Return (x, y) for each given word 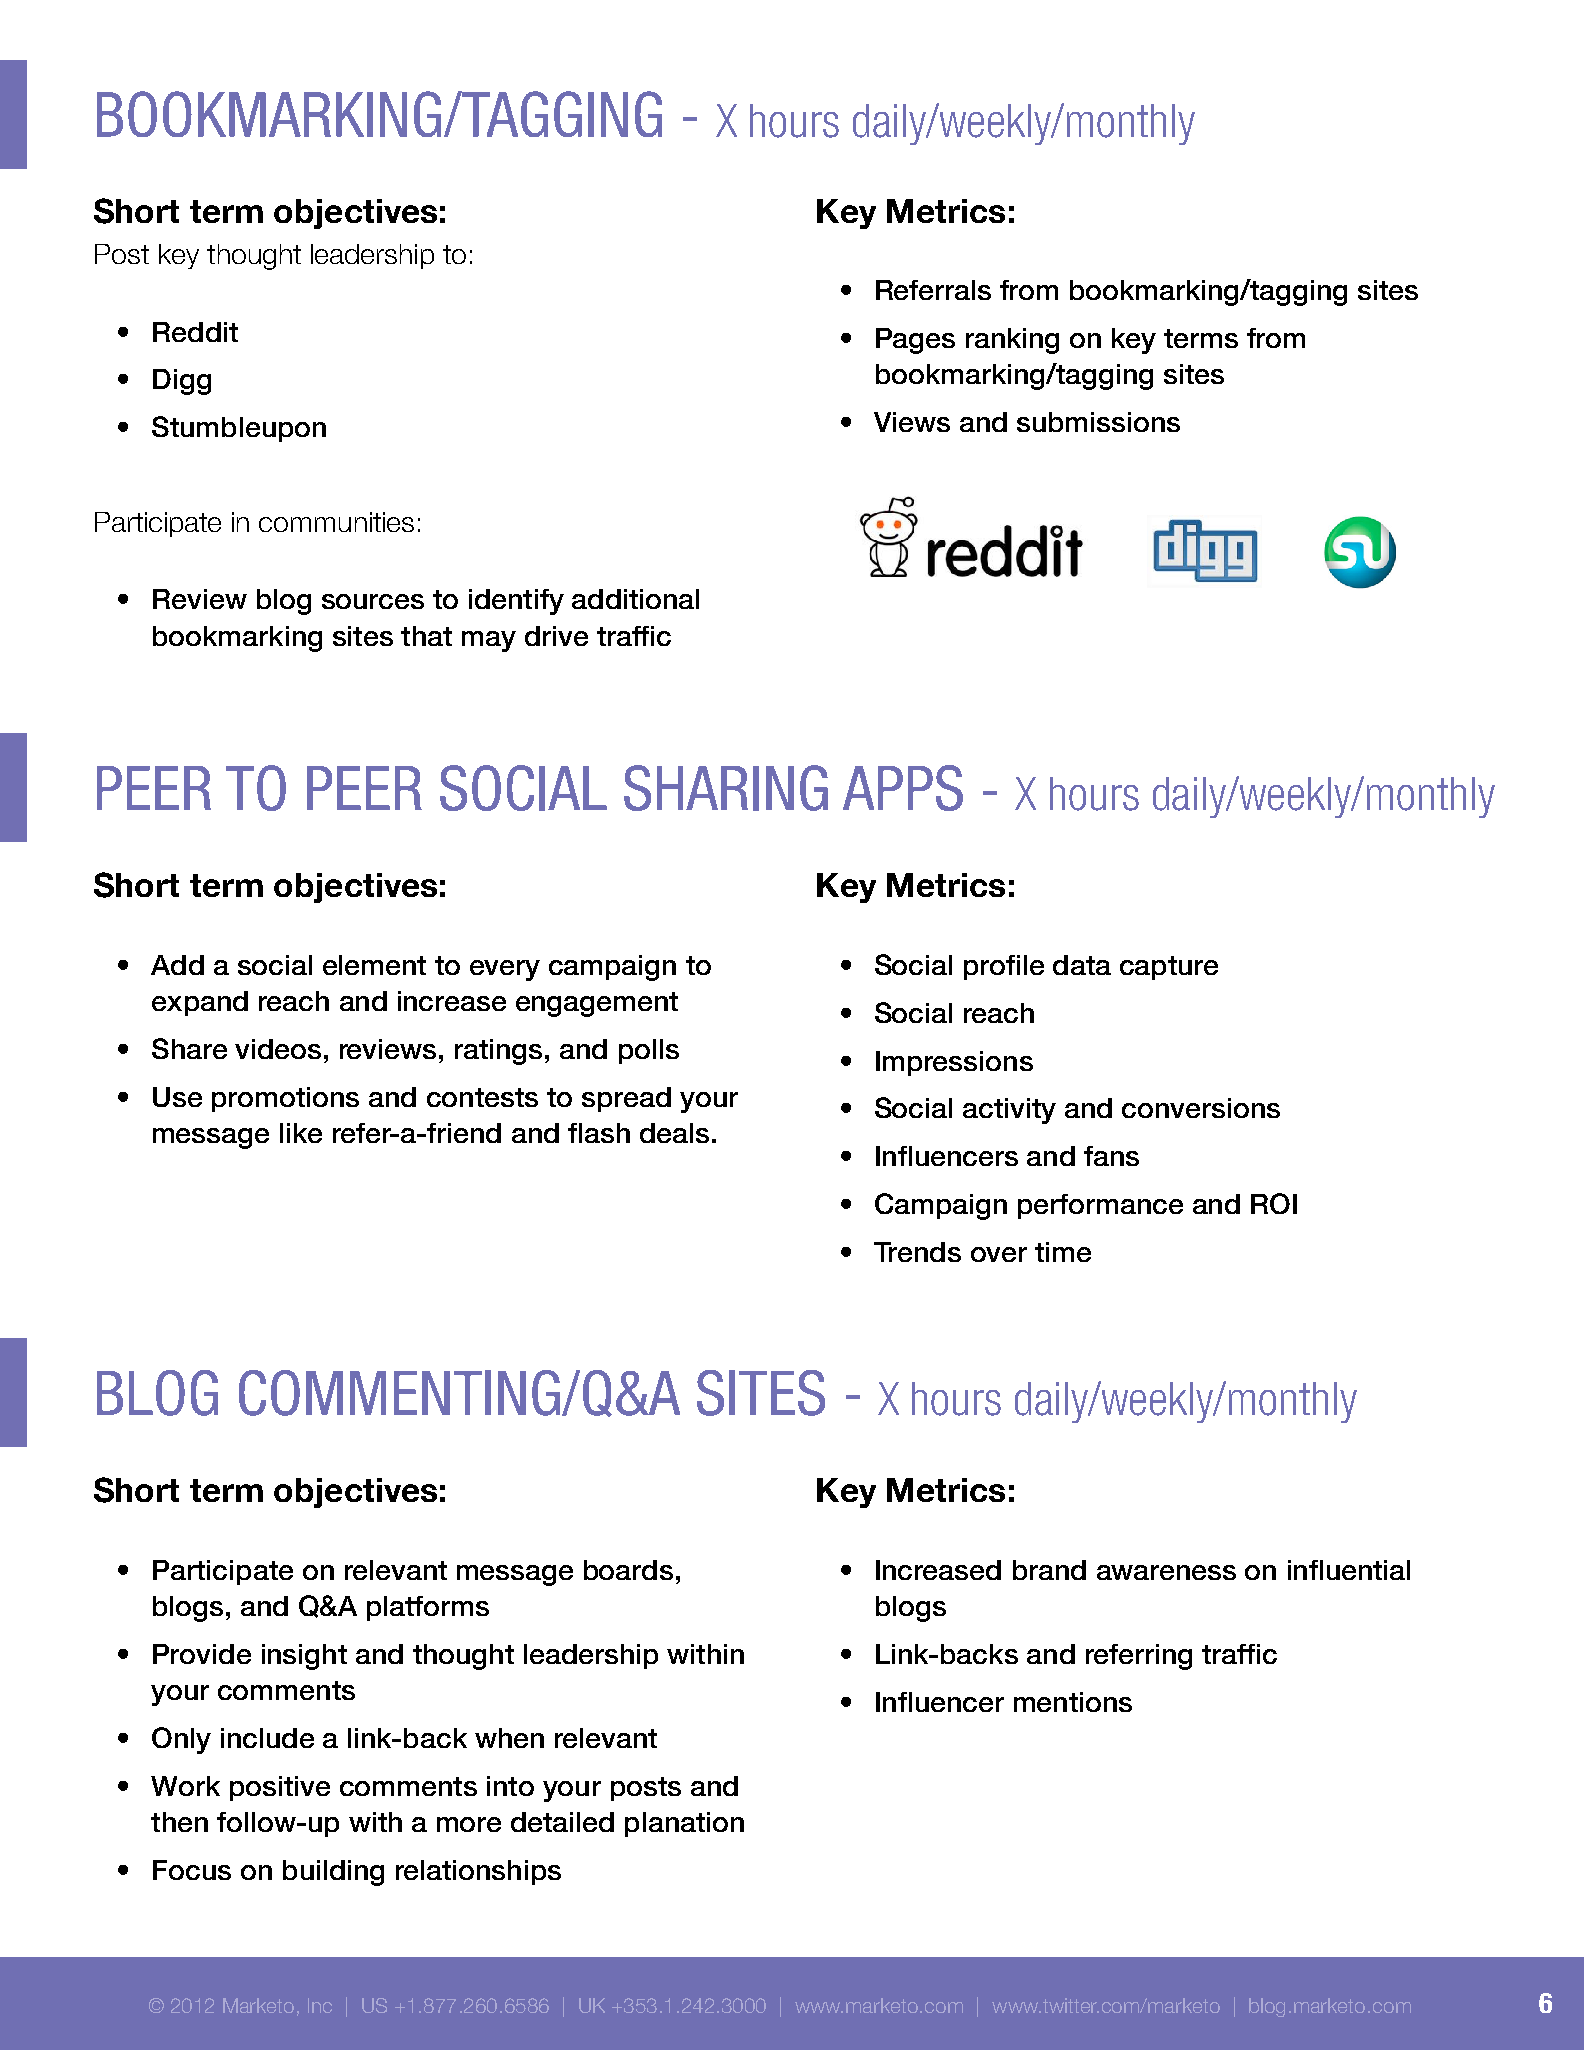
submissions (1098, 422)
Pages (915, 341)
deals (674, 1133)
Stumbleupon (239, 429)
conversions (1201, 1108)
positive (280, 1788)
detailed (562, 1822)
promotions (285, 1099)
